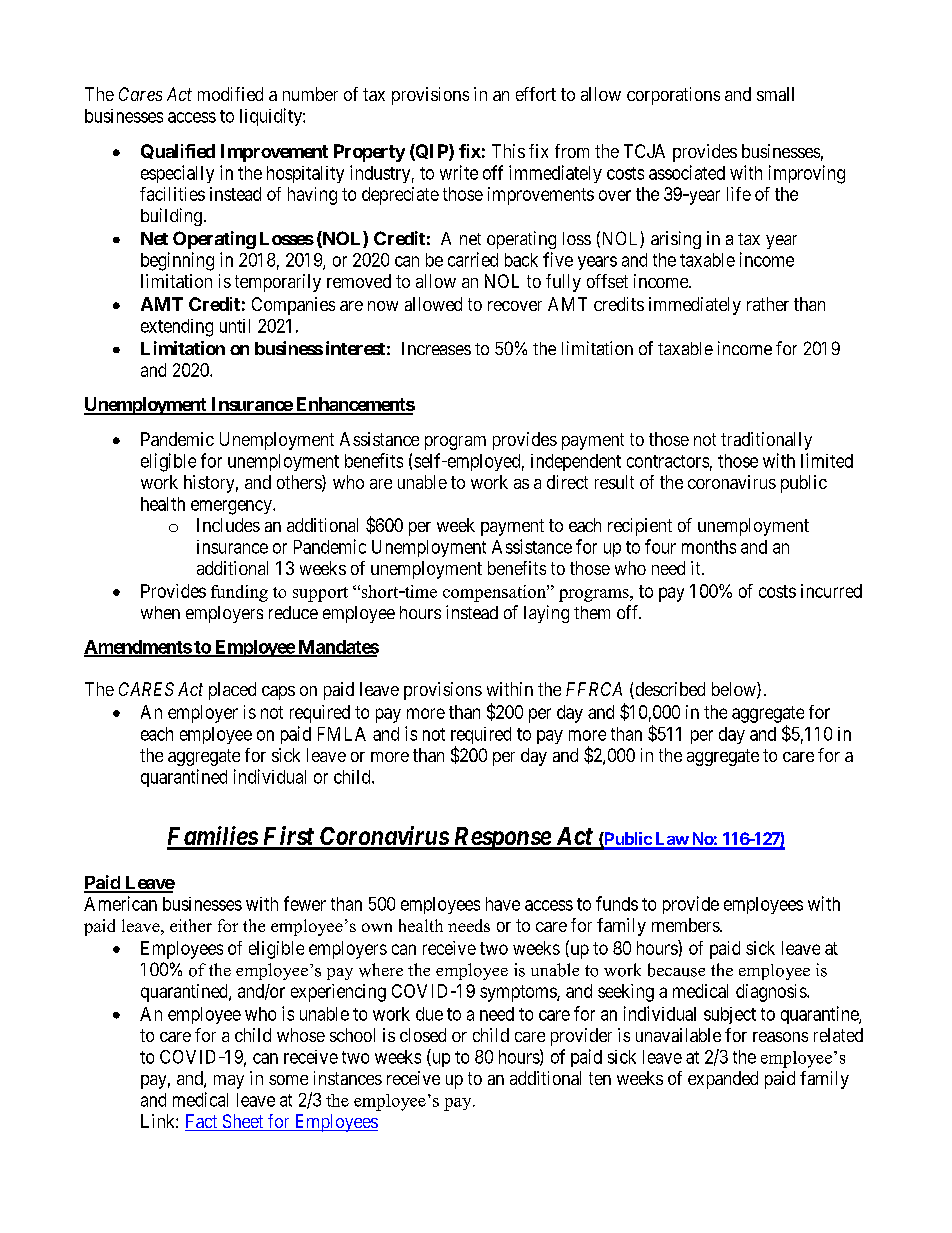  Describe the element at coordinates (178, 151) in the screenshot. I see `Qualified` at that location.
